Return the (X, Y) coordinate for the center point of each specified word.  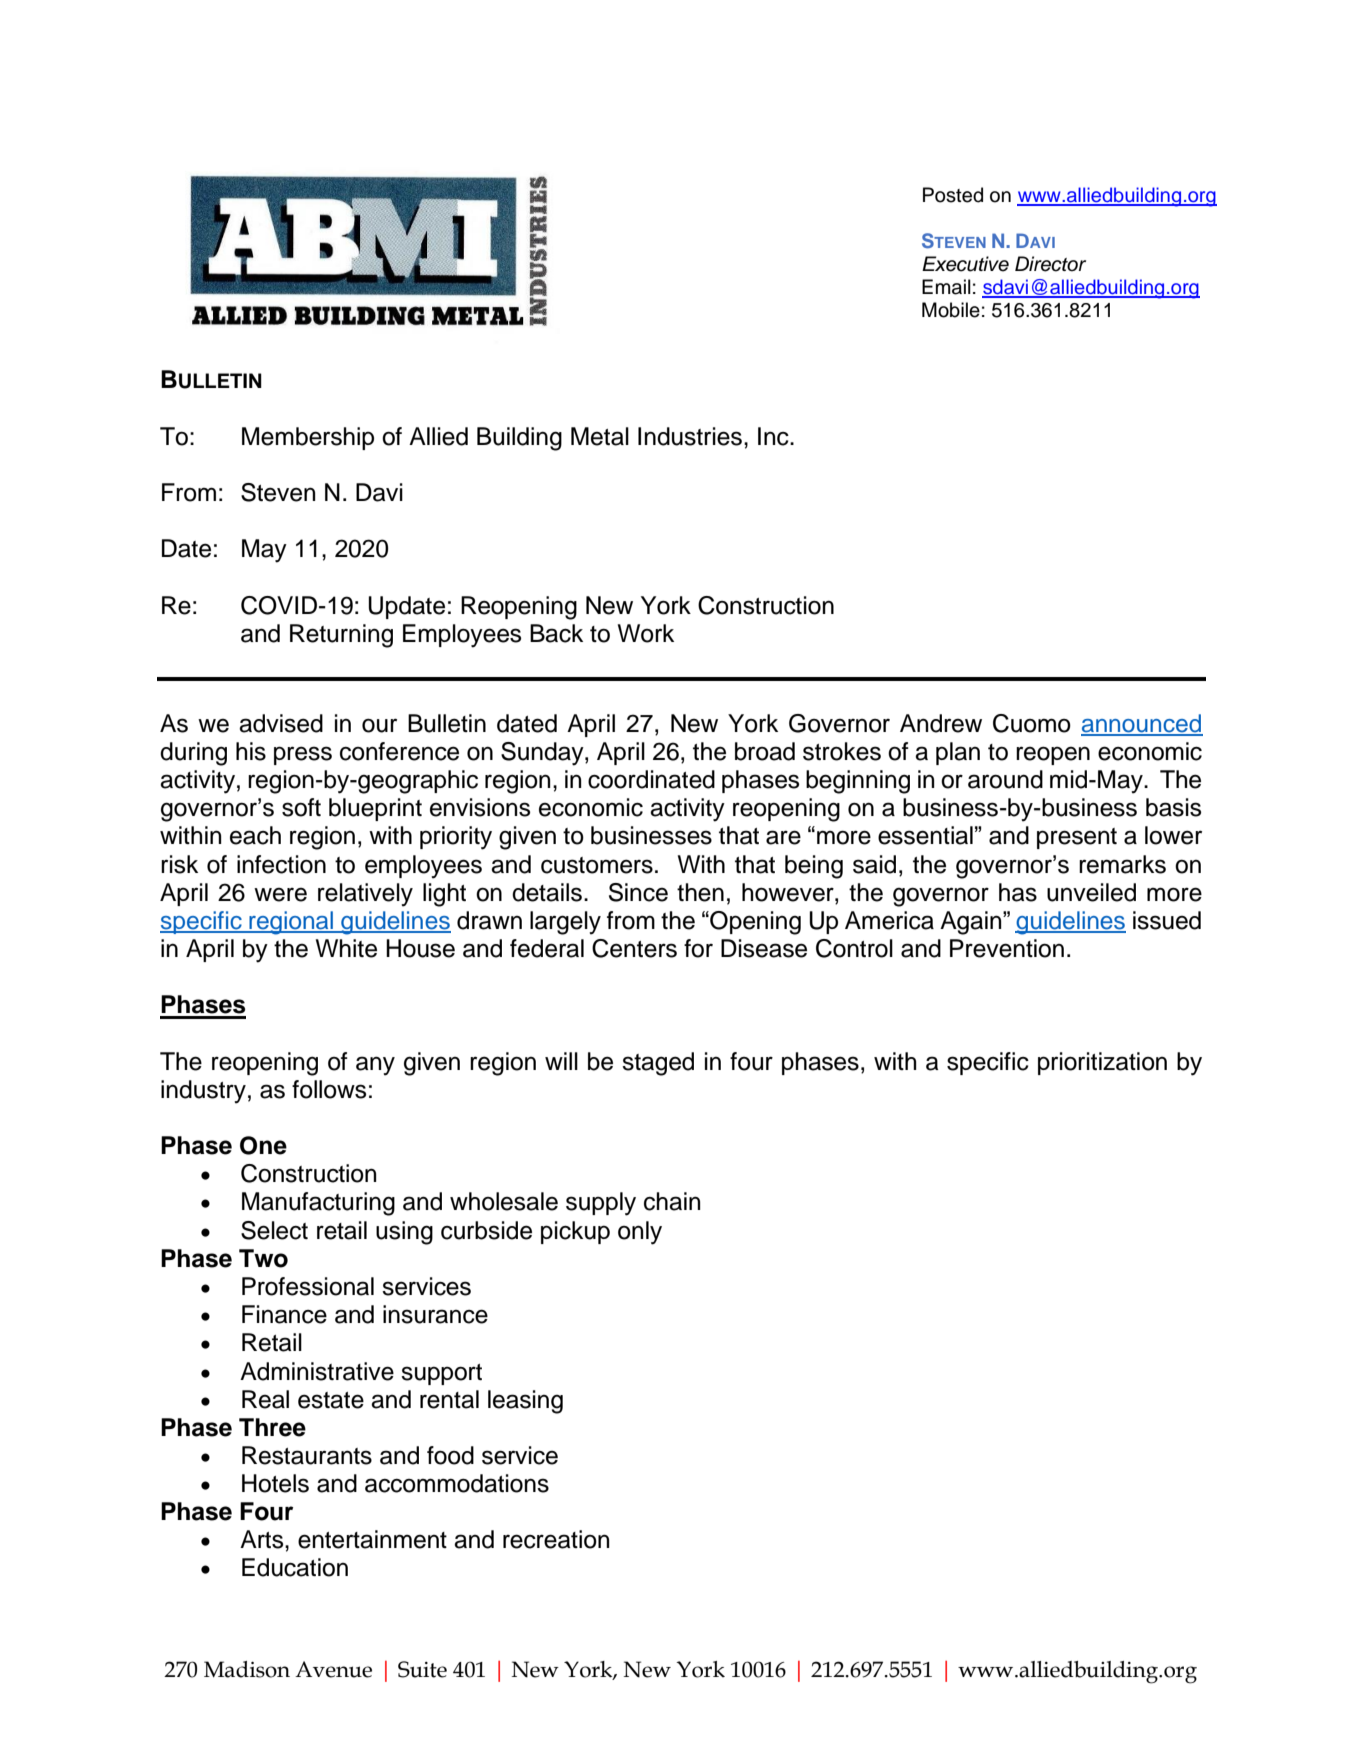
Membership (308, 438)
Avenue (333, 1669)
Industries (690, 436)
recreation (556, 1539)
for (698, 948)
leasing (525, 1402)
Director (1050, 264)
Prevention (1007, 948)
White (346, 948)
